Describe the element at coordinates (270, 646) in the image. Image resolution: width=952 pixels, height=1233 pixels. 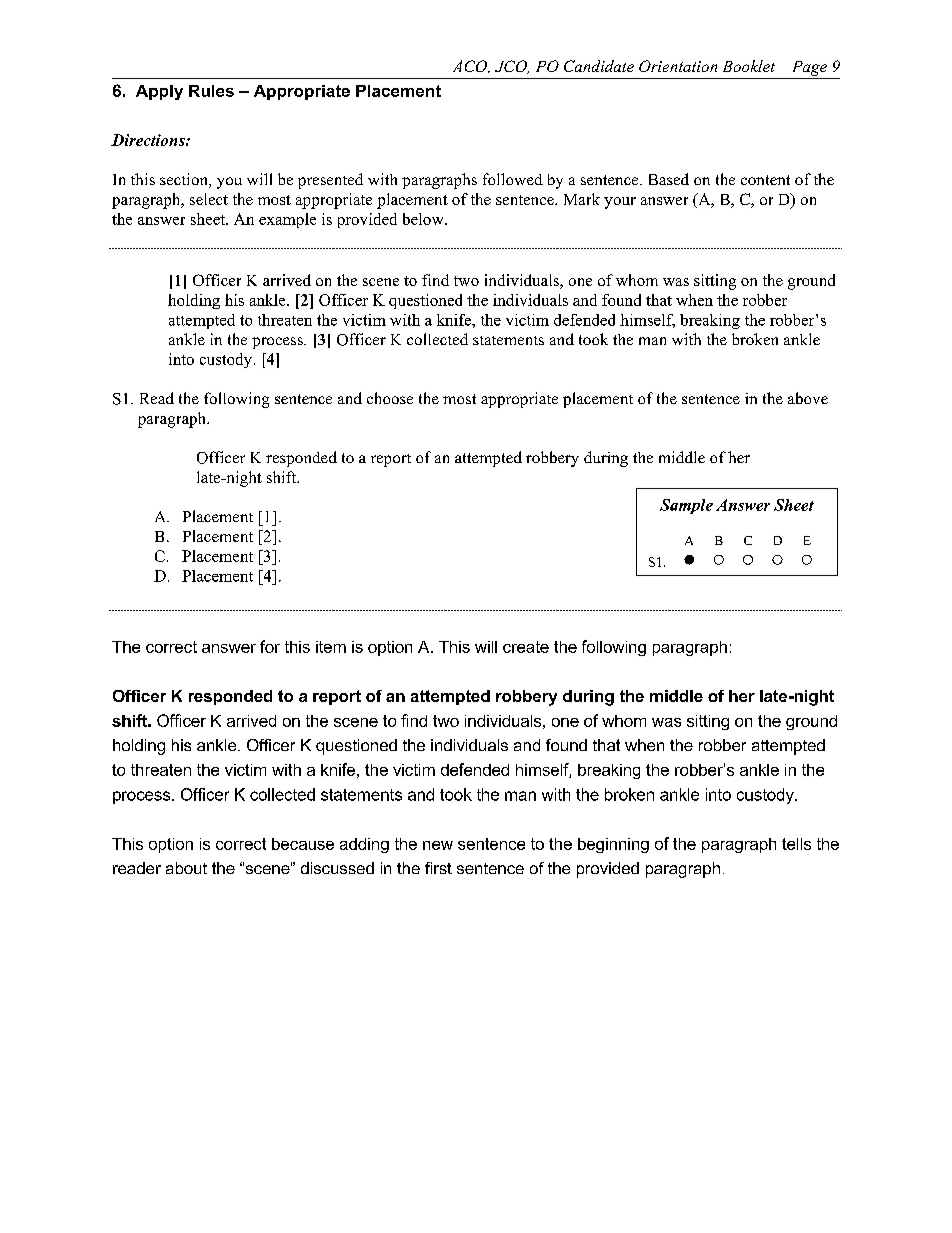
I see `for` at that location.
